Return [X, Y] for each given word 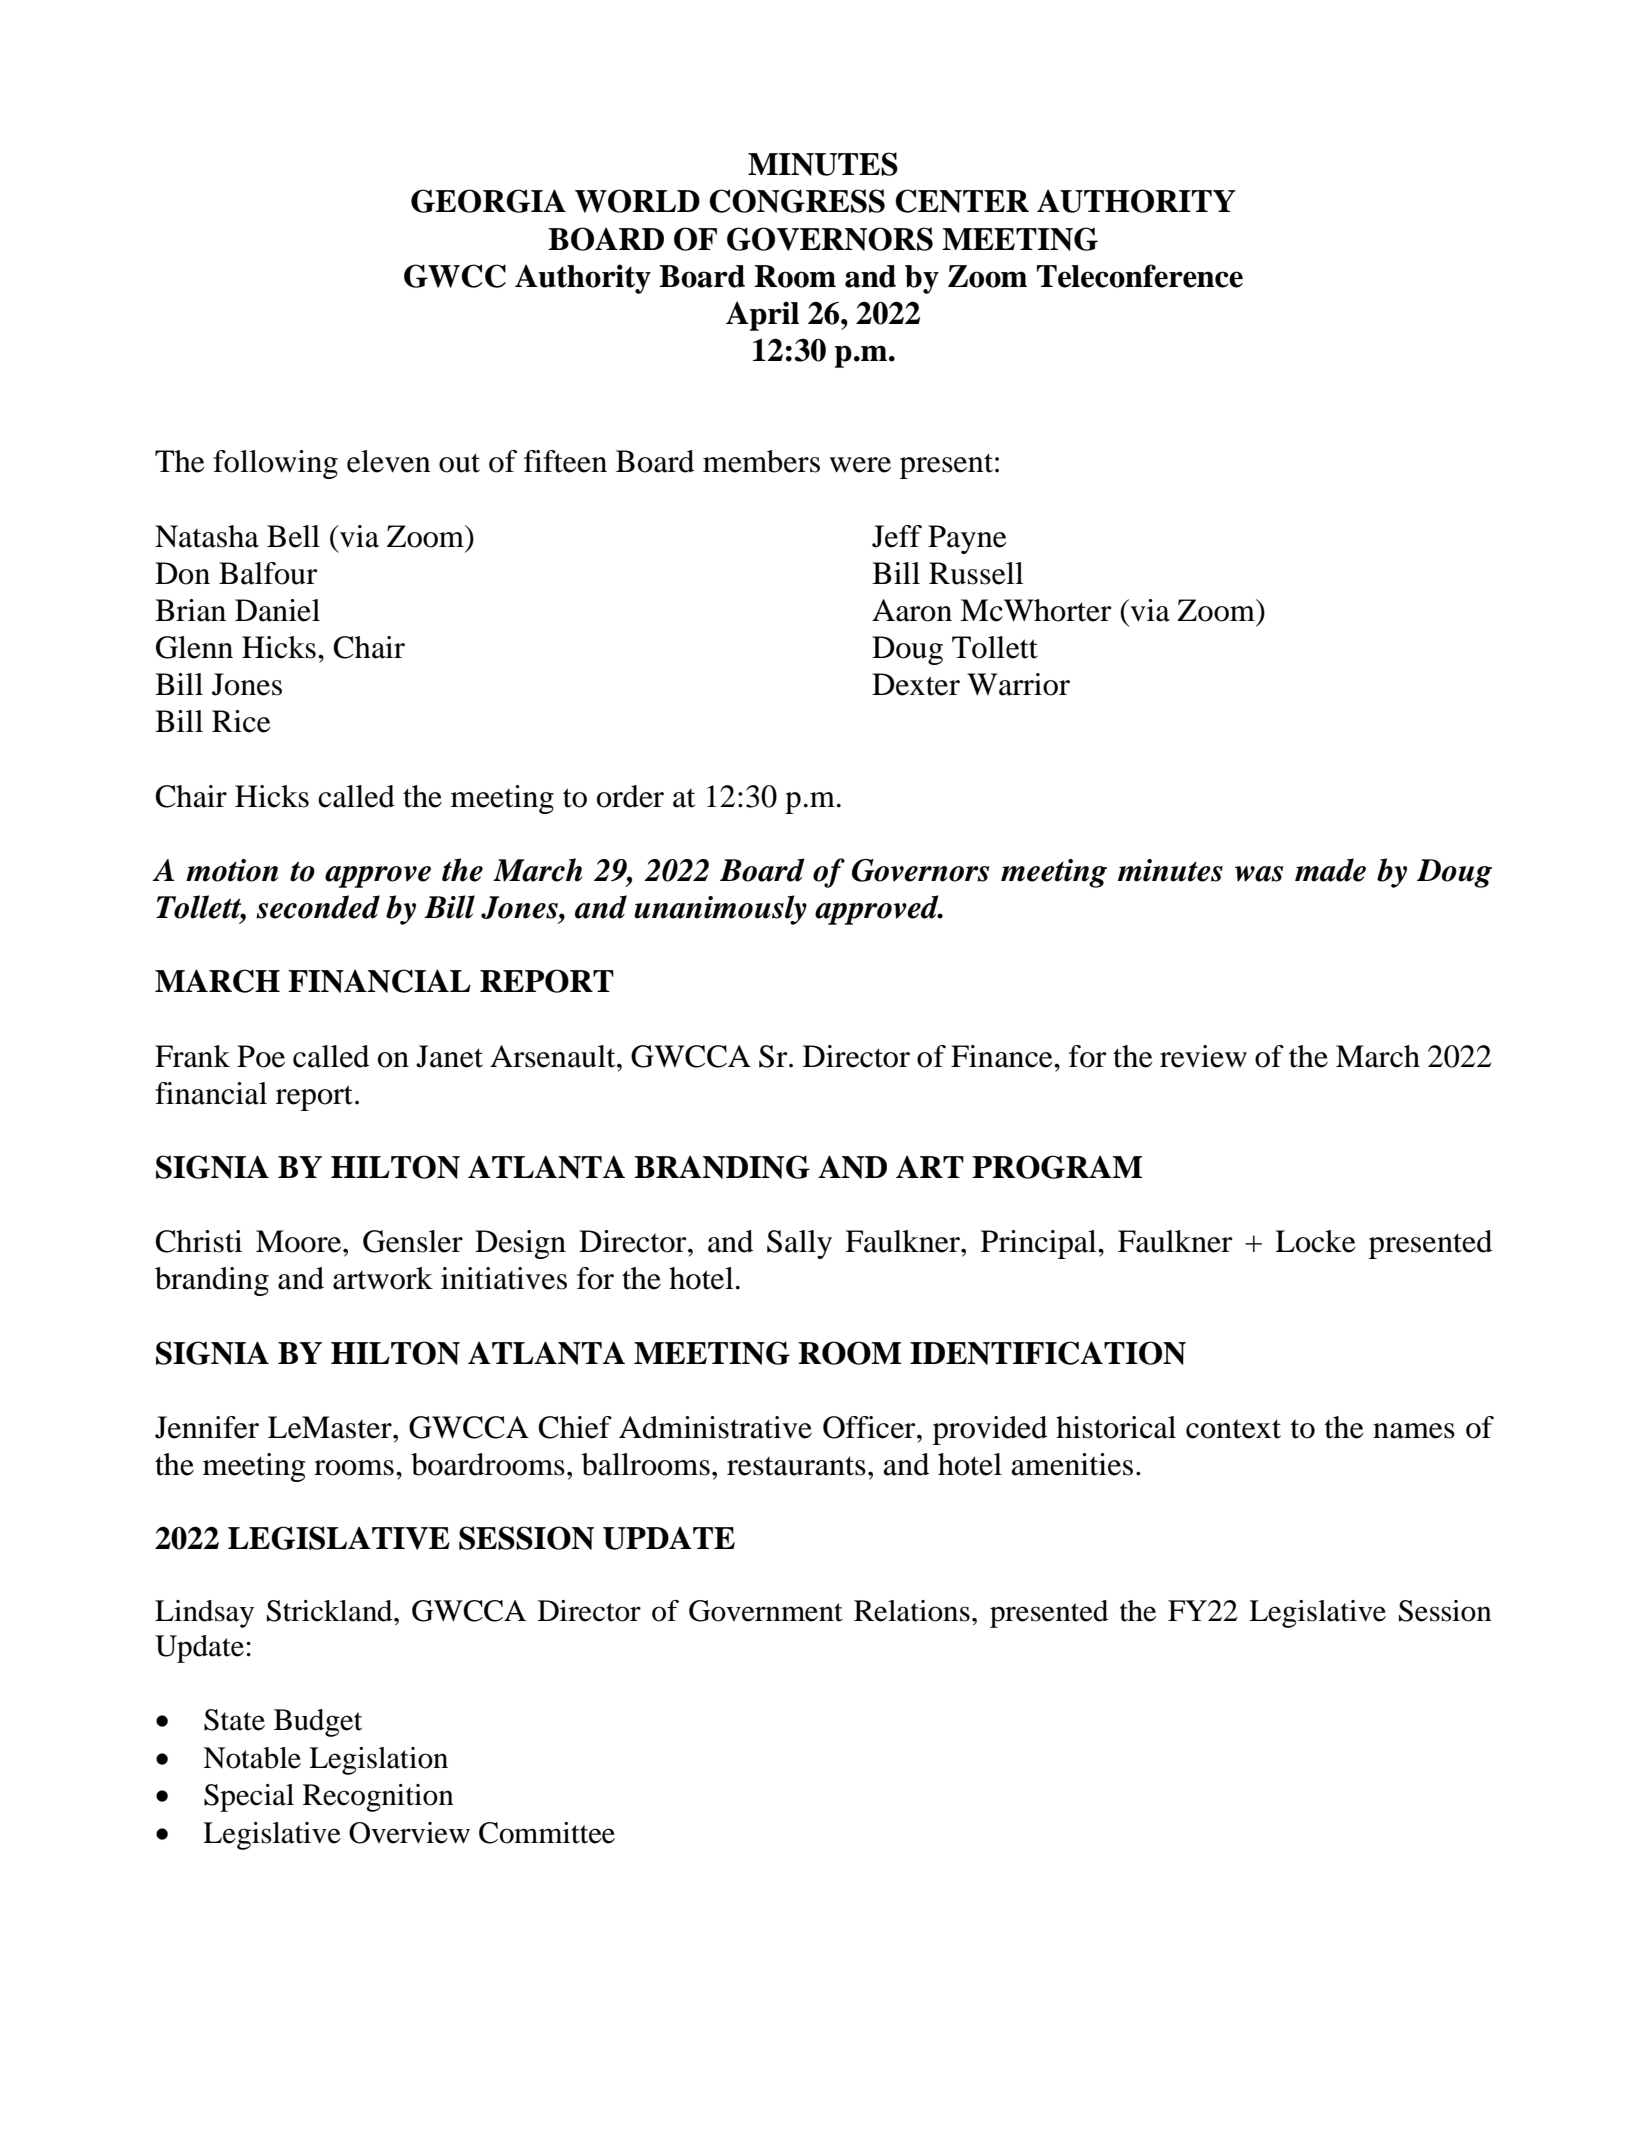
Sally [799, 1244]
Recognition [378, 1798]
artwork [383, 1278]
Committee [547, 1833]
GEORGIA [488, 201]
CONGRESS [797, 201]
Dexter [916, 684]
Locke [1315, 1241]
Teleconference [1140, 276]
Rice [241, 721]
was [1259, 874]
